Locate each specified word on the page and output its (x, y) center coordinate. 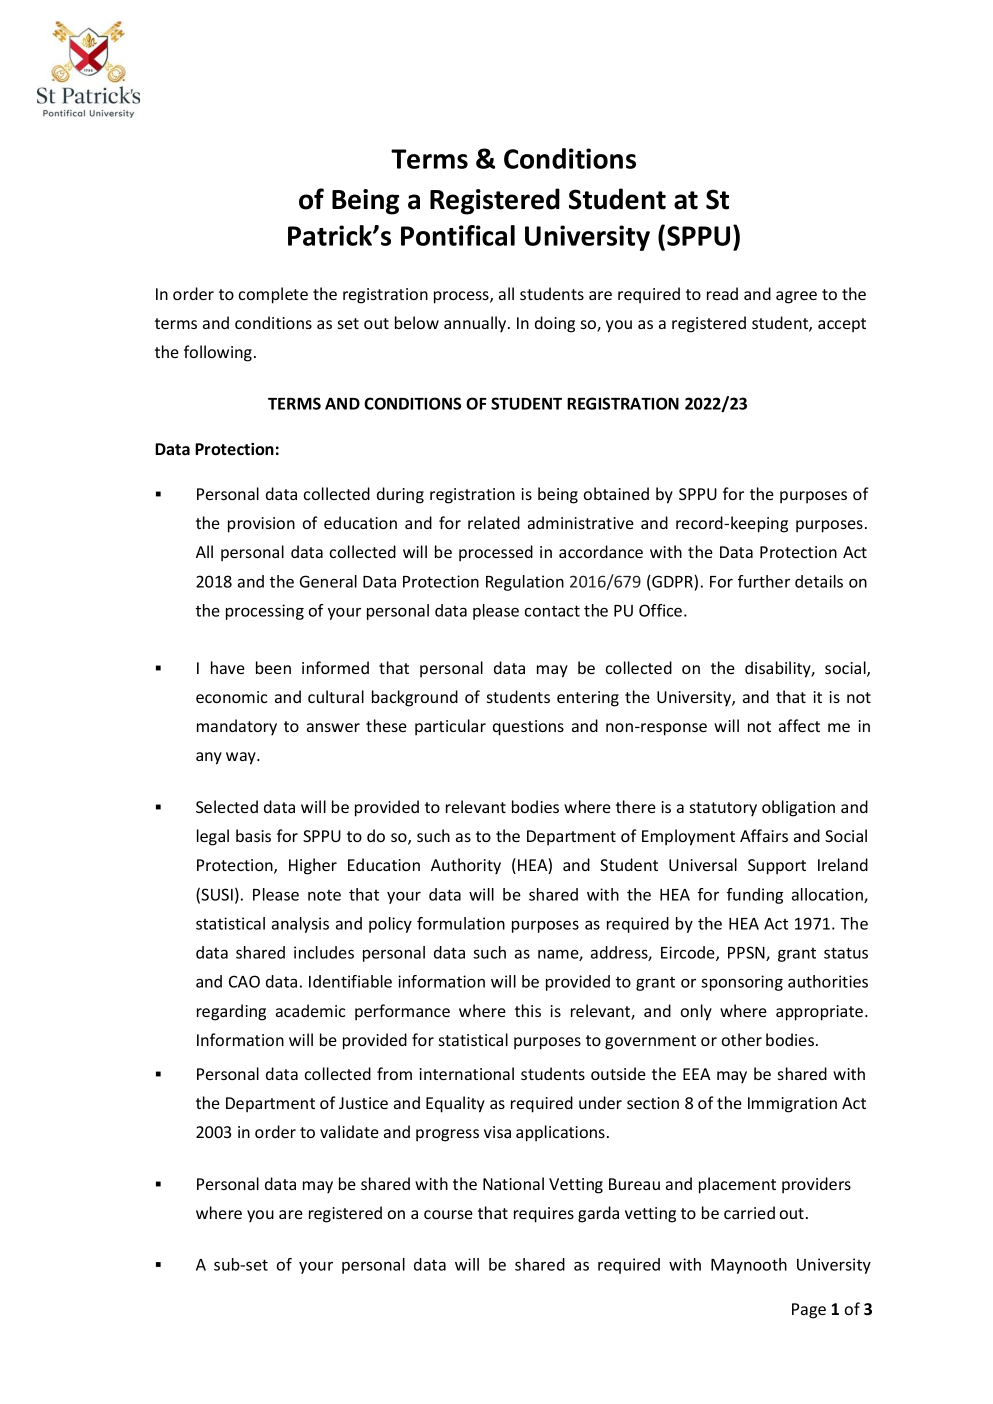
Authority (466, 866)
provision (261, 525)
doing (555, 324)
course (448, 1214)
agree (796, 297)
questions (528, 728)
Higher (313, 866)
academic (310, 1010)
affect (799, 725)
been (273, 667)
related (494, 522)
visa (497, 1132)
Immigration (792, 1105)
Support (777, 867)
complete (273, 295)
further (764, 581)
